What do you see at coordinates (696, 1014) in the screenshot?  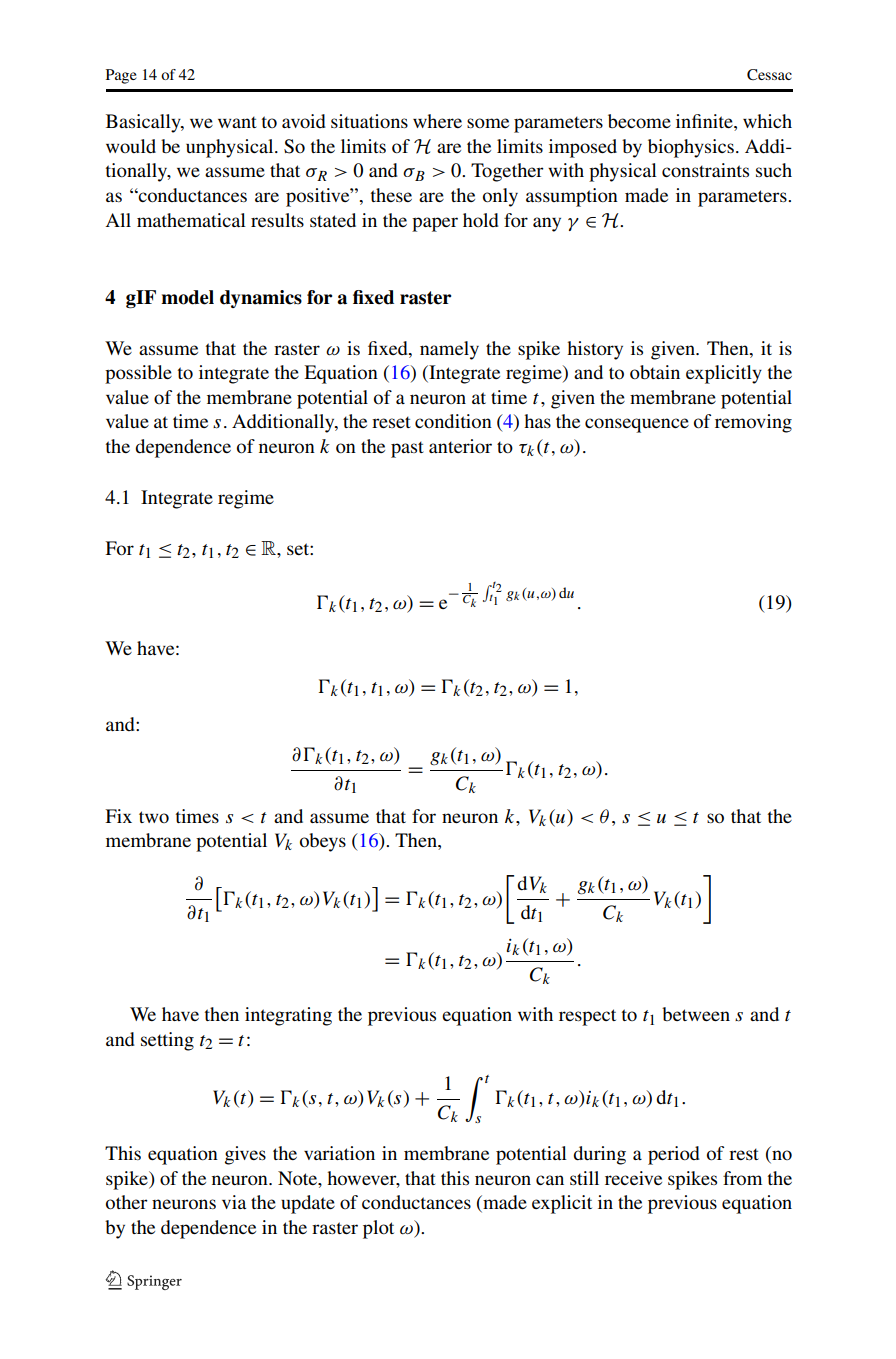 I see `between` at bounding box center [696, 1014].
